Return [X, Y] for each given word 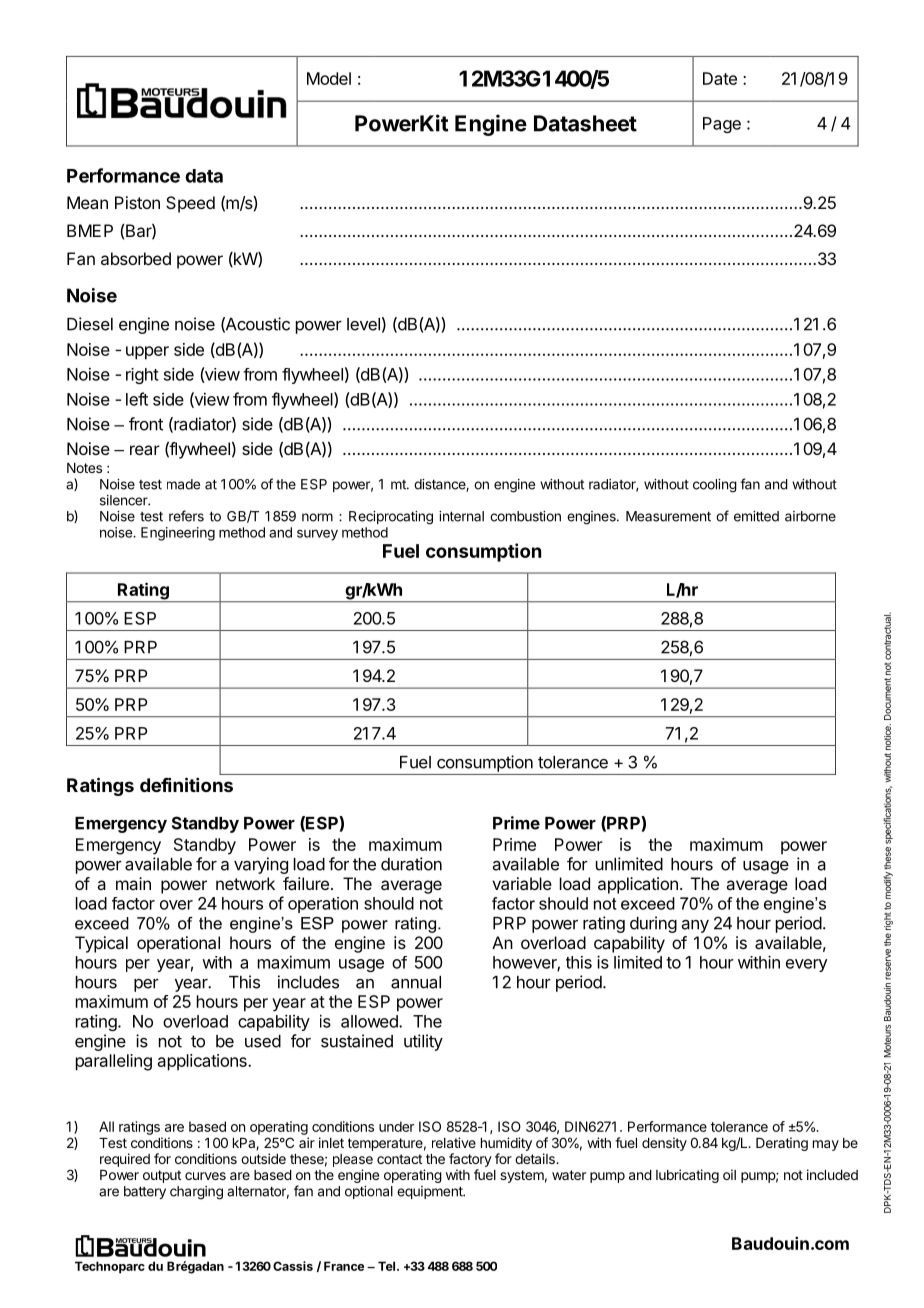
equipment [430, 1192]
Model [329, 78]
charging [196, 1193]
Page [722, 125]
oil [729, 1174]
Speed [190, 204]
